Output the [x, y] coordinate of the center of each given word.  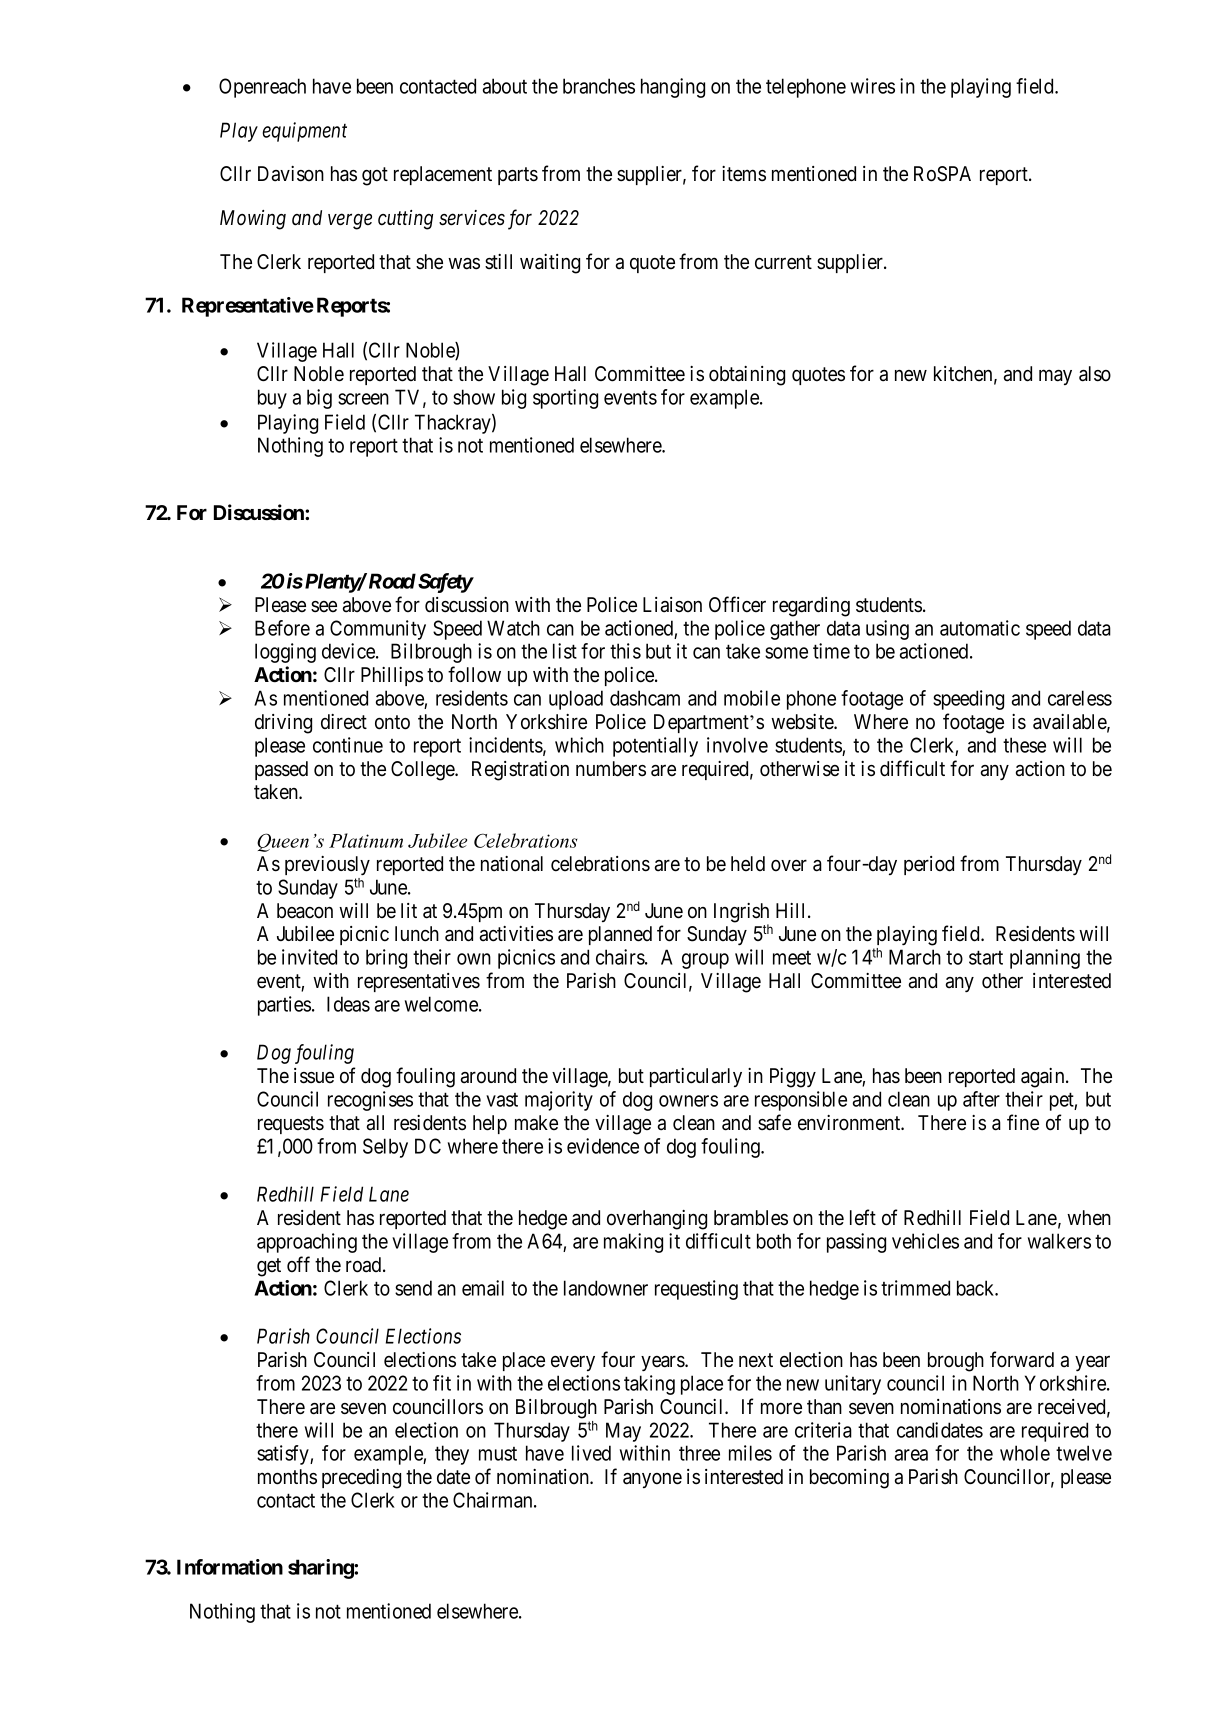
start [986, 958]
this [625, 651]
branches [599, 86]
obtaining [747, 376]
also [1095, 374]
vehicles [925, 1241]
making [633, 1243]
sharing [321, 1569]
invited [309, 957]
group [705, 961]
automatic [980, 628]
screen [363, 399]
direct [344, 722]
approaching [307, 1243]
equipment [304, 132]
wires [873, 86]
